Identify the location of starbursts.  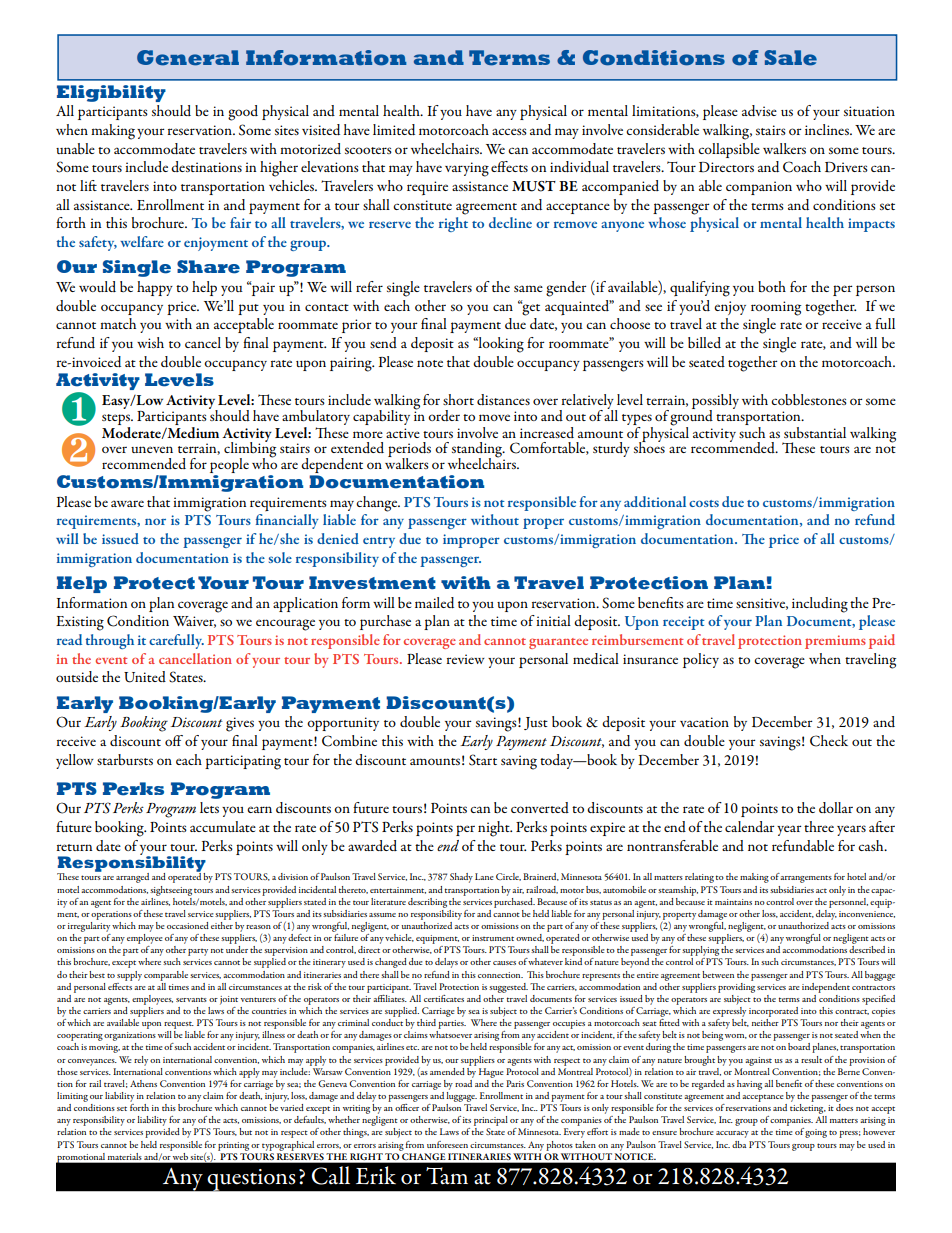
(125, 759).
